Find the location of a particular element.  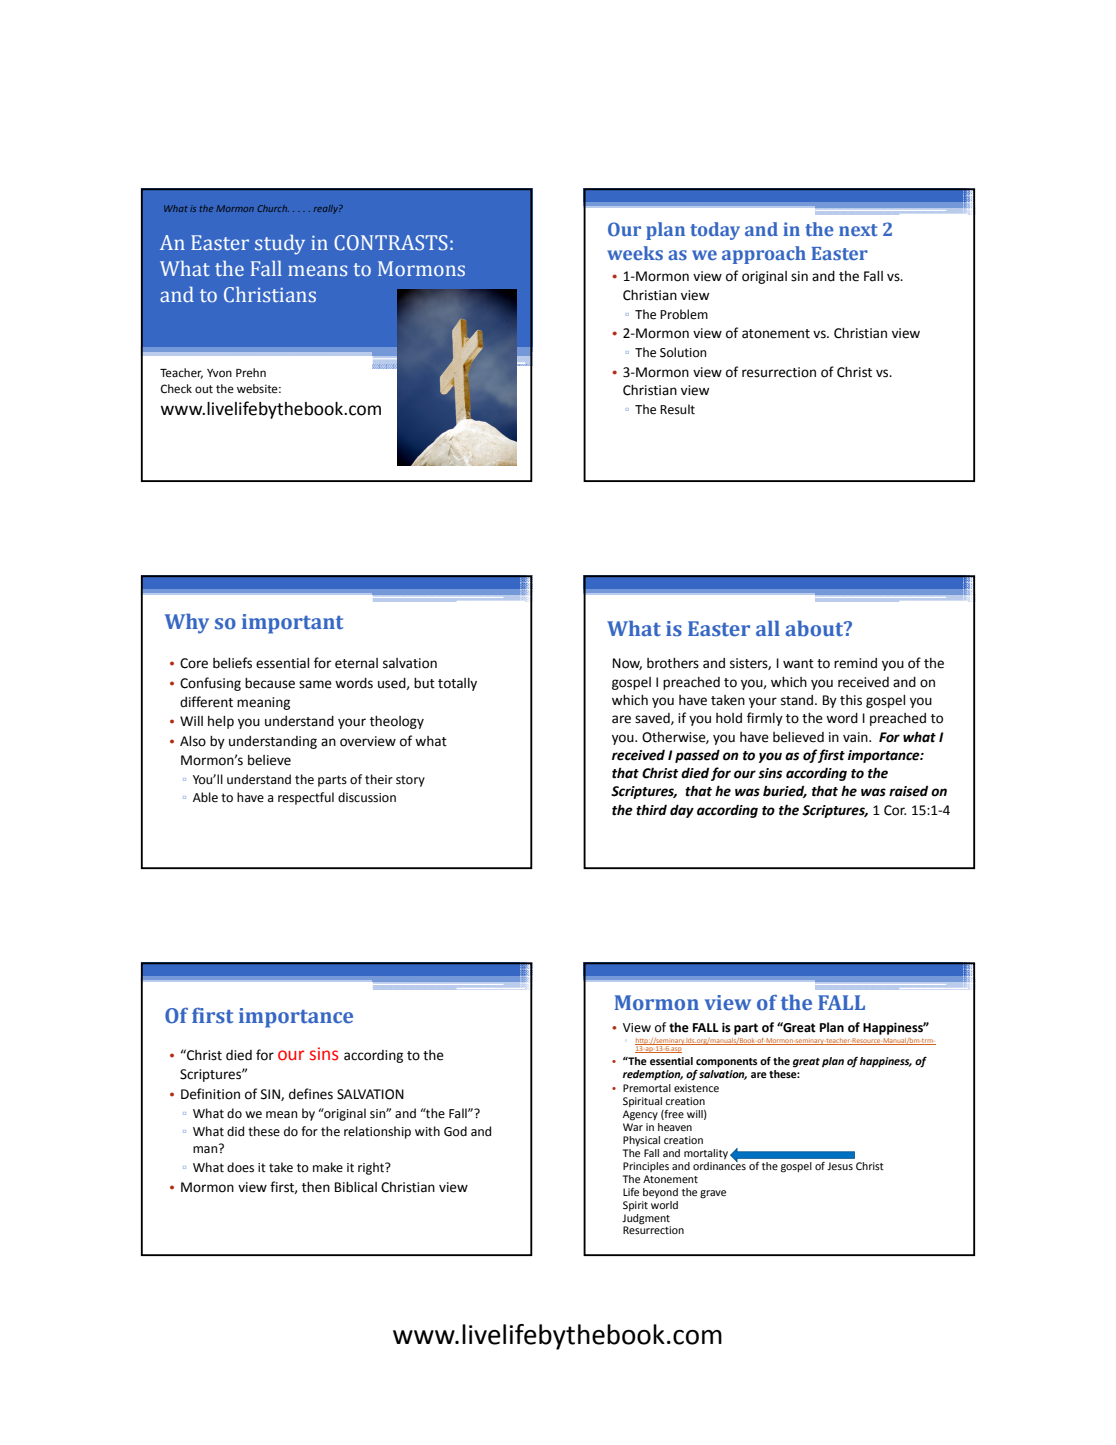

does is located at coordinates (240, 1167).
